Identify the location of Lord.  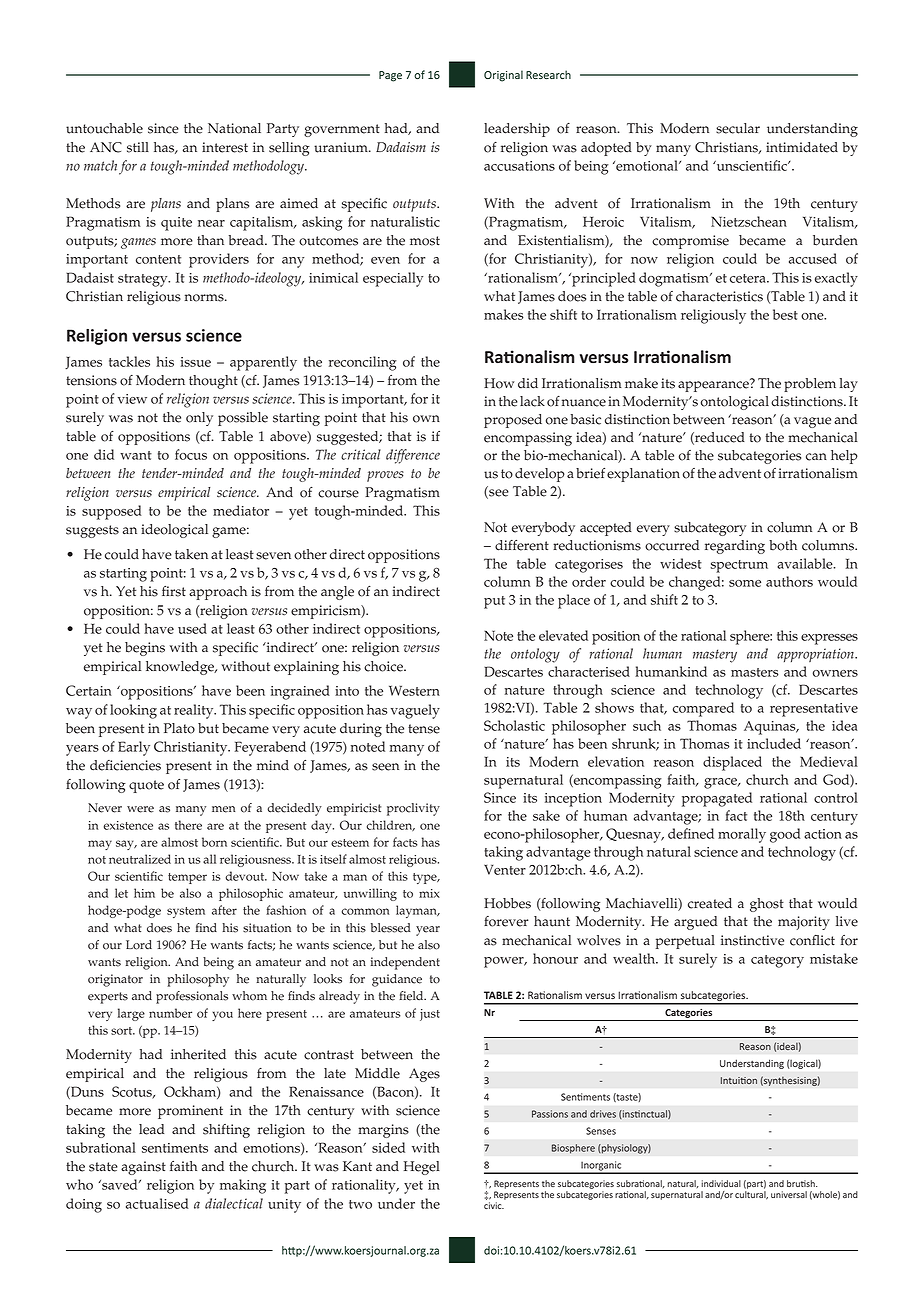
(139, 945).
